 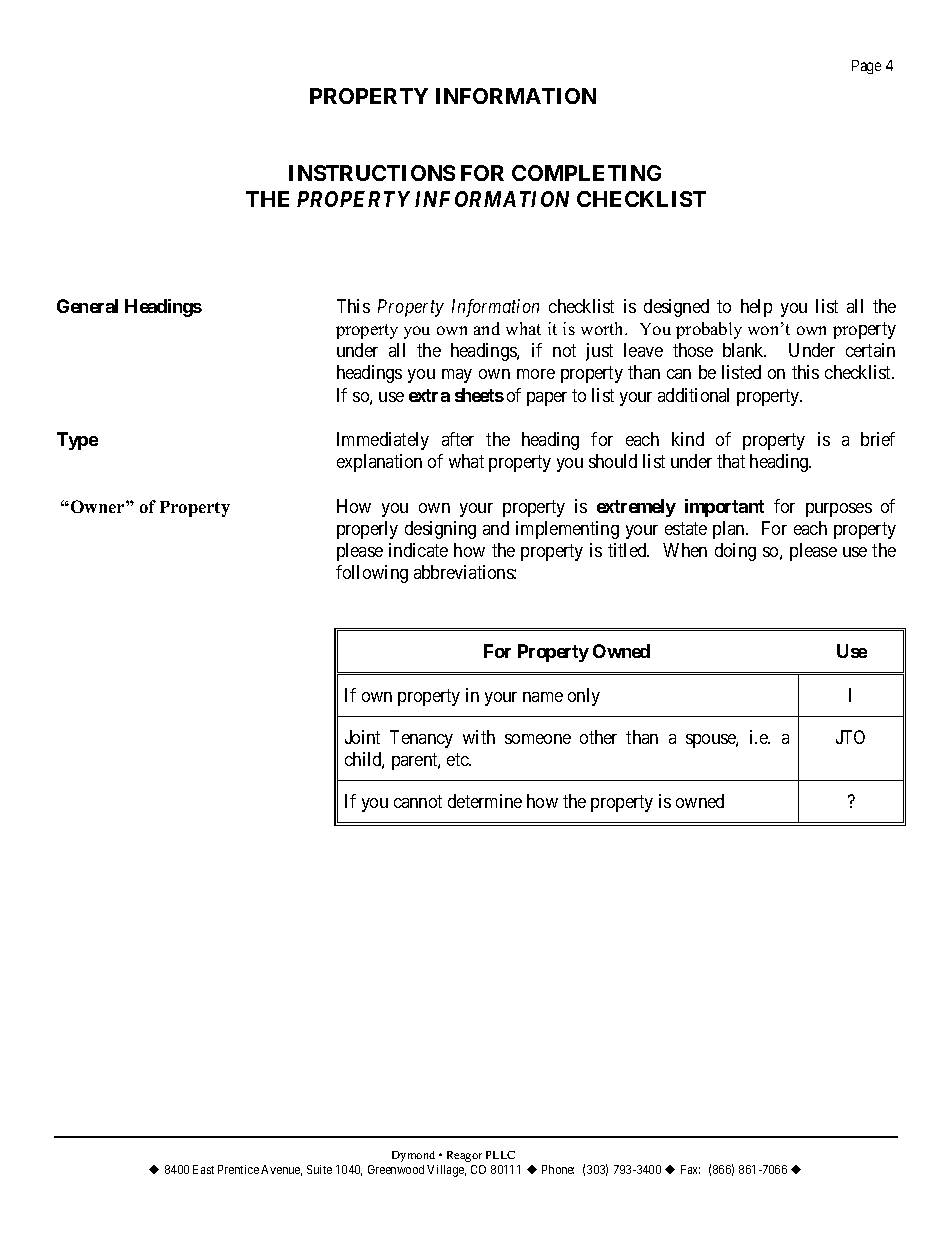 What do you see at coordinates (97, 506) in the document?
I see `Owner` at bounding box center [97, 506].
